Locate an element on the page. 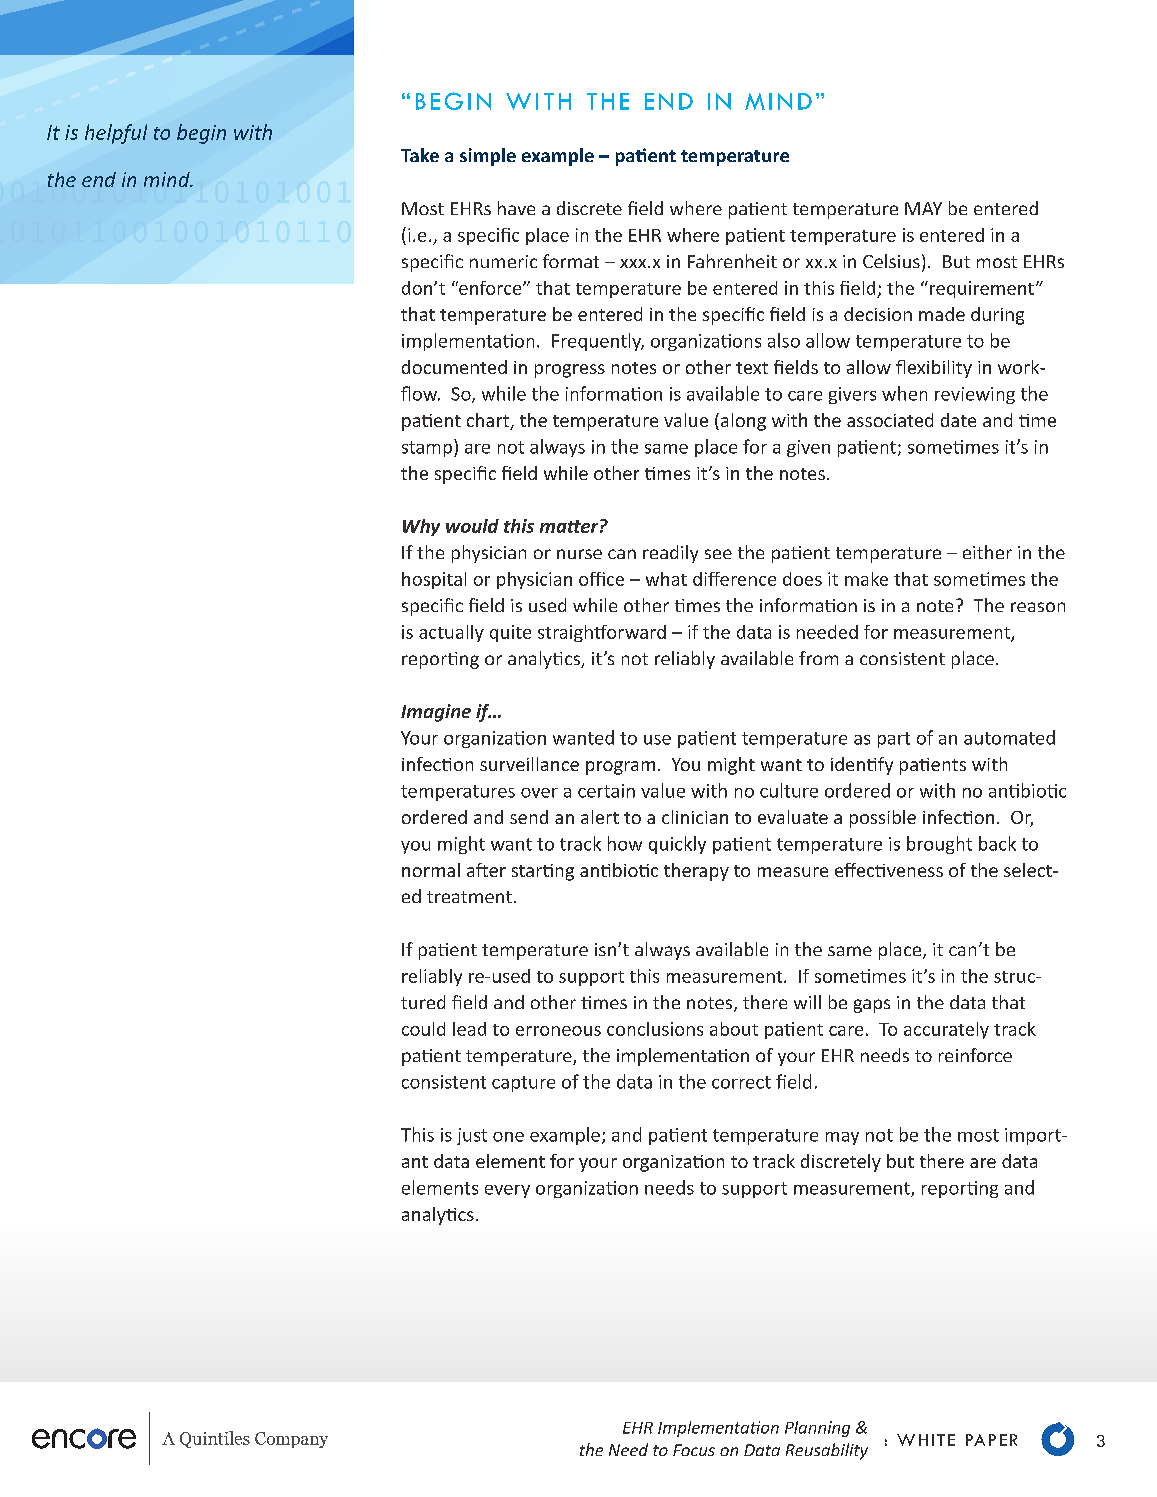 Image resolution: width=1157 pixels, height=1497 pixels. Celsius is located at coordinates (891, 261).
